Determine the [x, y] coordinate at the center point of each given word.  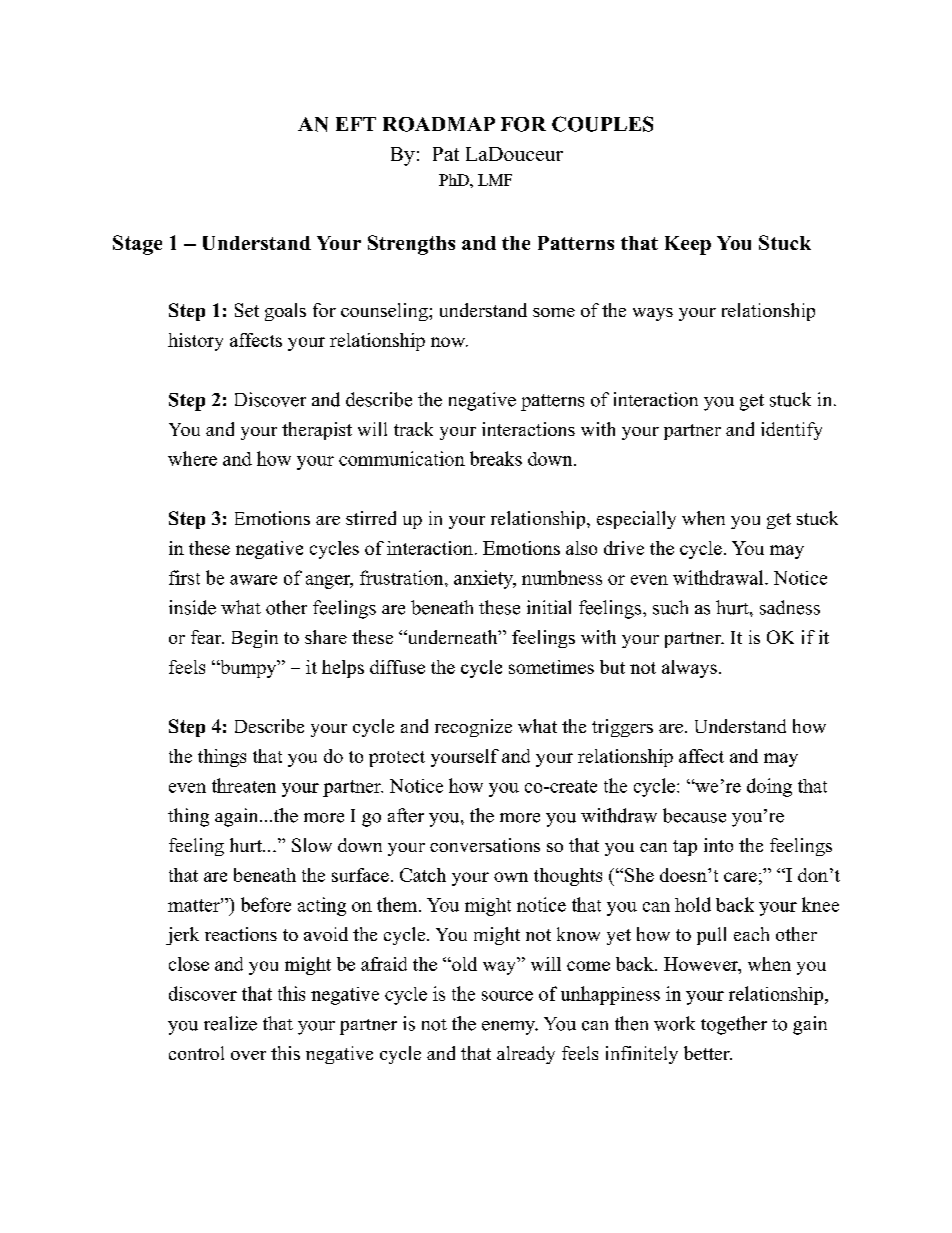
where [192, 458]
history [195, 342]
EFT [356, 124]
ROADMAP [439, 124]
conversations [485, 845]
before [266, 904]
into [718, 845]
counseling [385, 312]
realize [230, 1023]
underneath [452, 637]
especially [636, 520]
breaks [496, 458]
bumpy [248, 669]
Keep [688, 245]
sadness [790, 607]
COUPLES [602, 124]
